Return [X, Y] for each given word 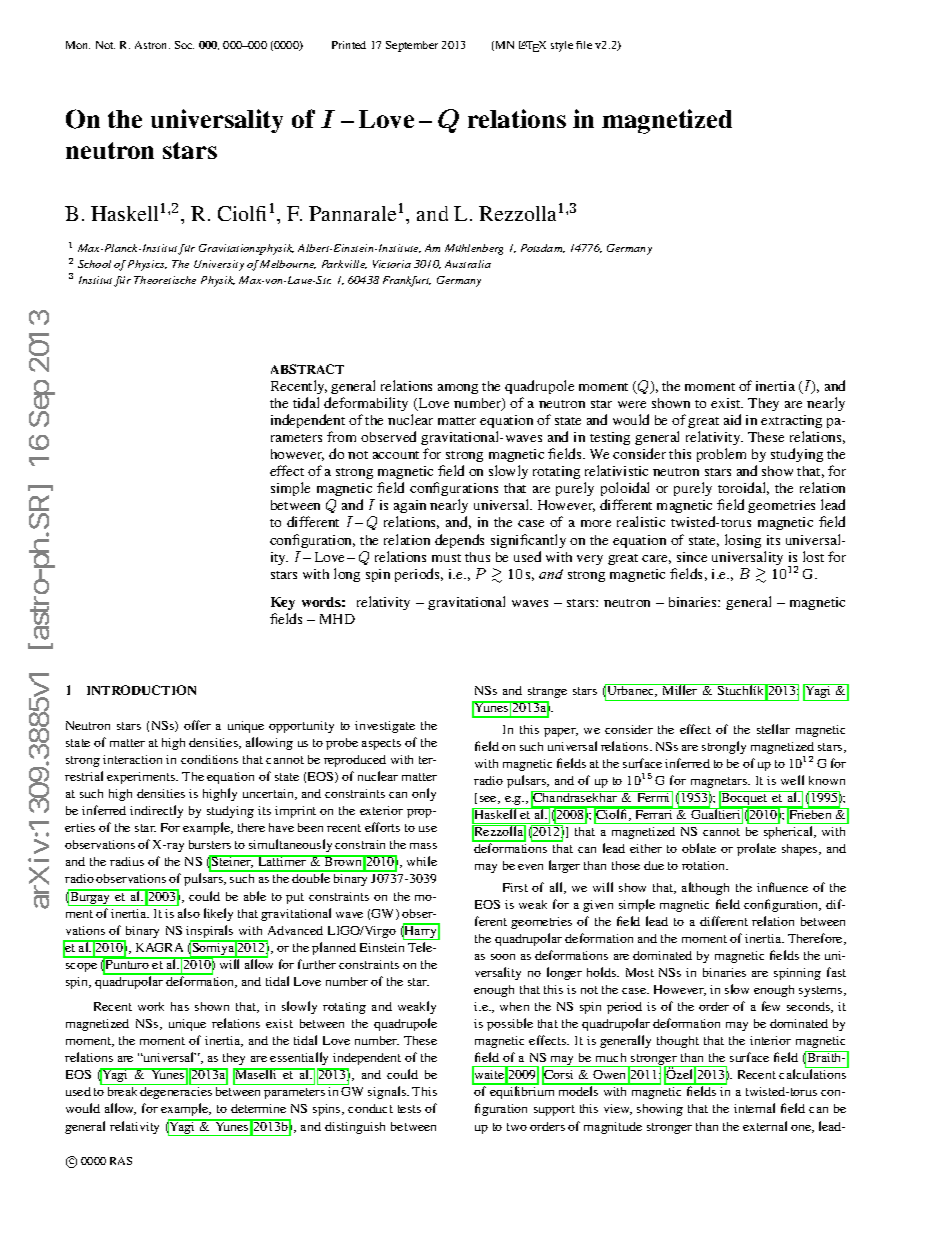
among [458, 389]
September [412, 46]
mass [423, 846]
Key [283, 603]
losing [743, 541]
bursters [210, 844]
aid [732, 419]
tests [409, 1109]
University [219, 265]
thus [477, 557]
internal [754, 1108]
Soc [184, 45]
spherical [790, 832]
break [122, 1091]
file [584, 45]
